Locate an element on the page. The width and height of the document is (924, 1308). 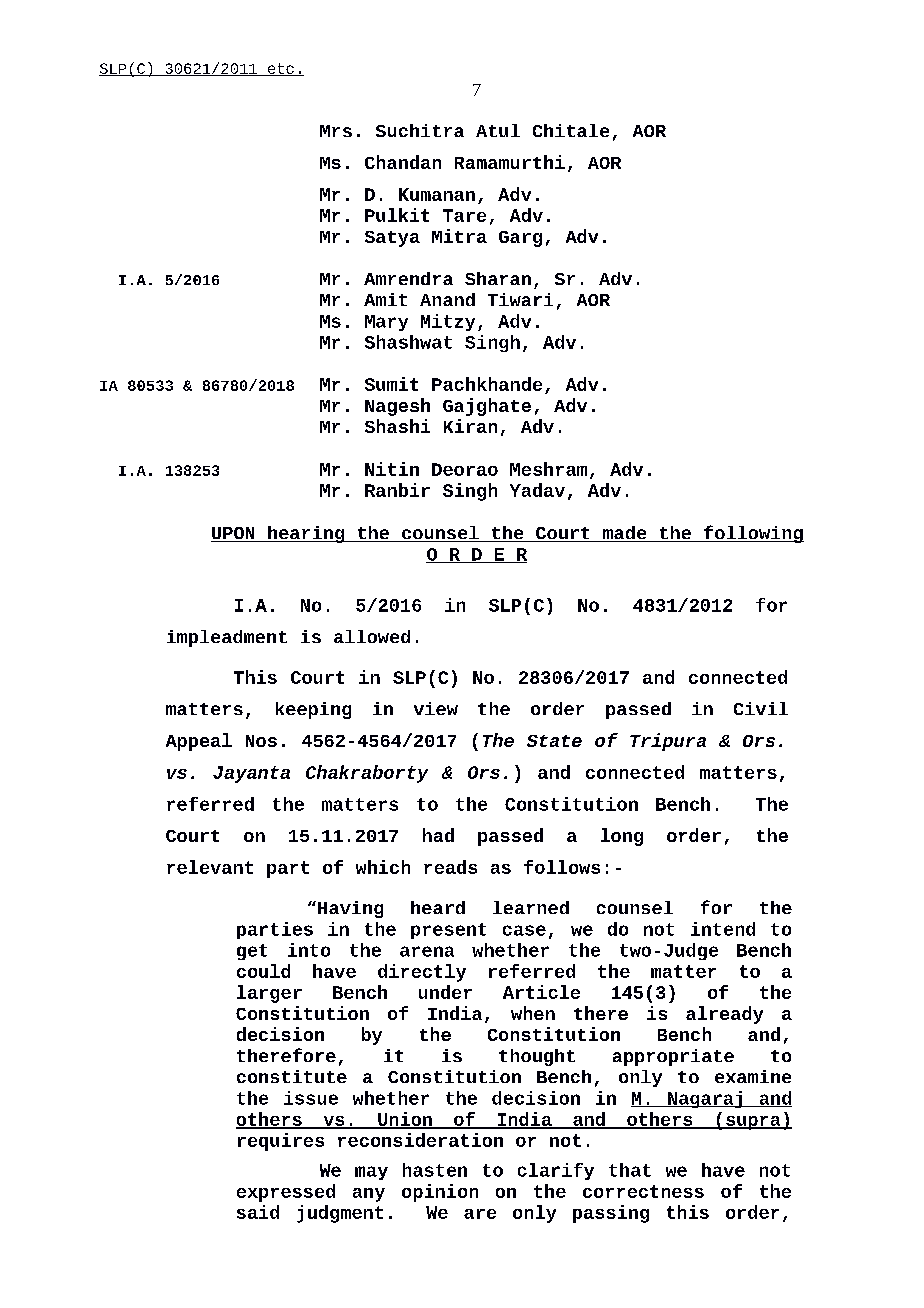
Civil is located at coordinates (761, 708).
